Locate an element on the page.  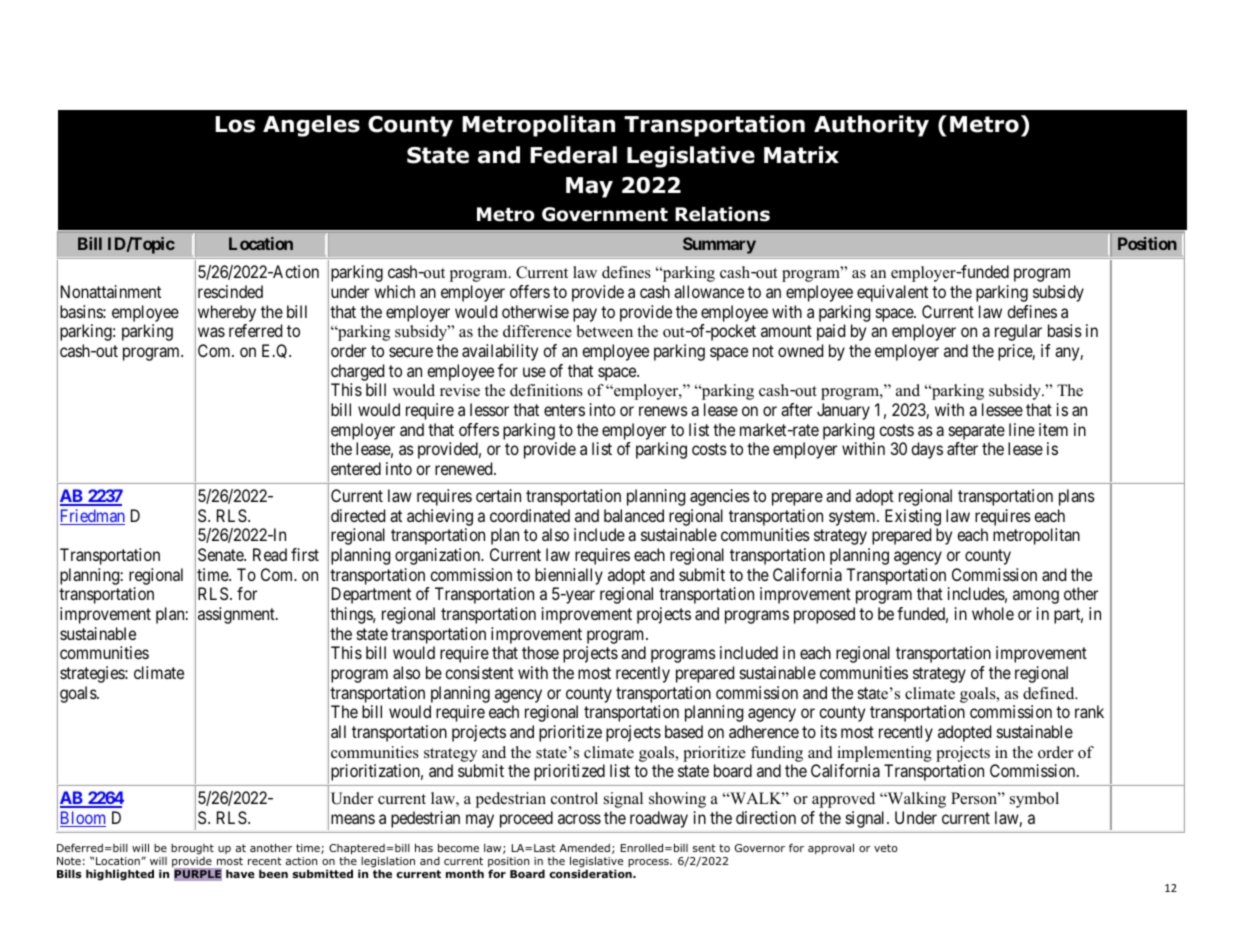
Existing is located at coordinates (913, 517).
